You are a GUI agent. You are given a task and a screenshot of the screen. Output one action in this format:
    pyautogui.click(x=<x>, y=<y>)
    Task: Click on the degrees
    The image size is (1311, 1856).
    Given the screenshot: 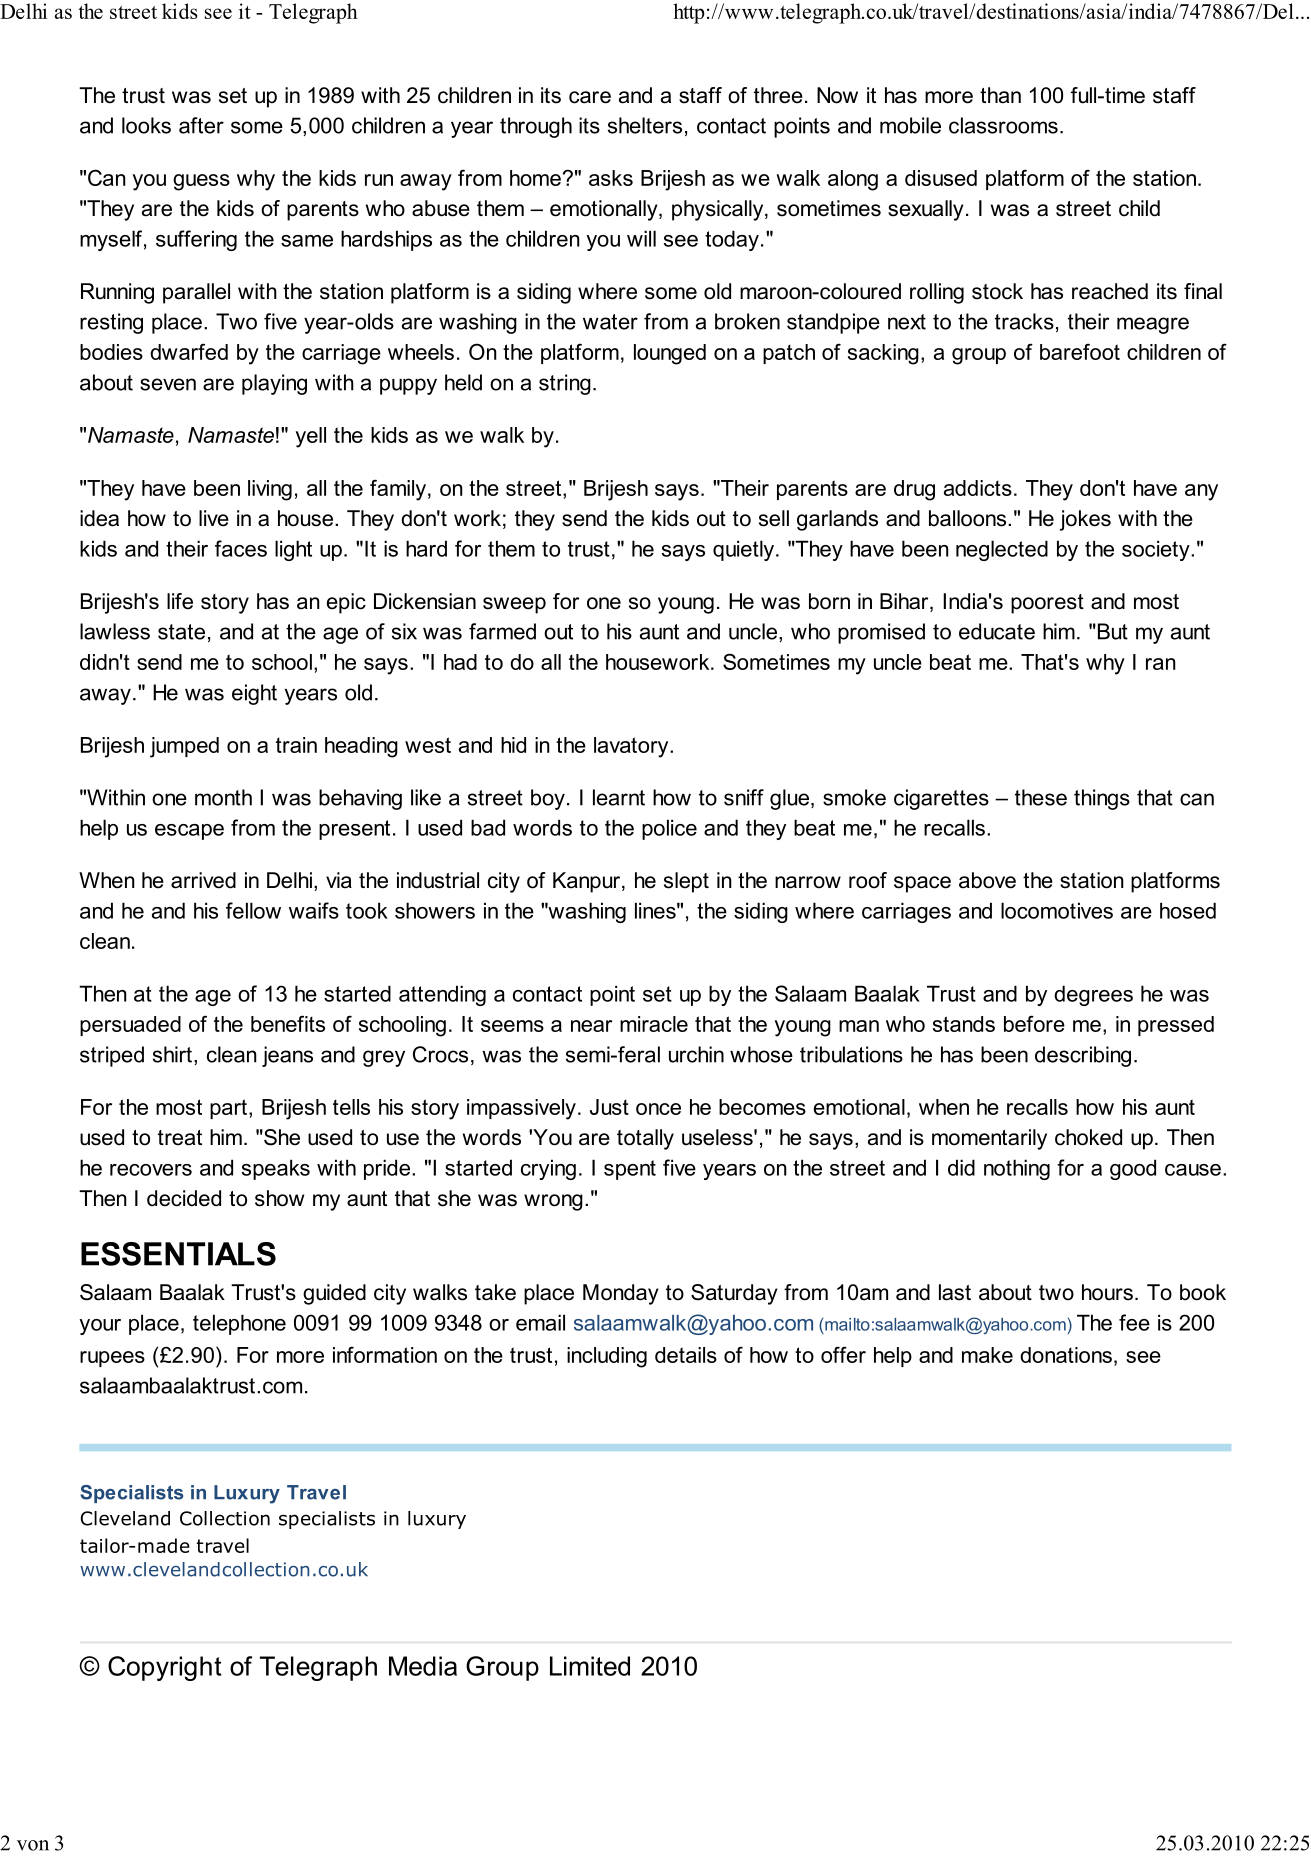 What is the action you would take?
    pyautogui.click(x=1093, y=995)
